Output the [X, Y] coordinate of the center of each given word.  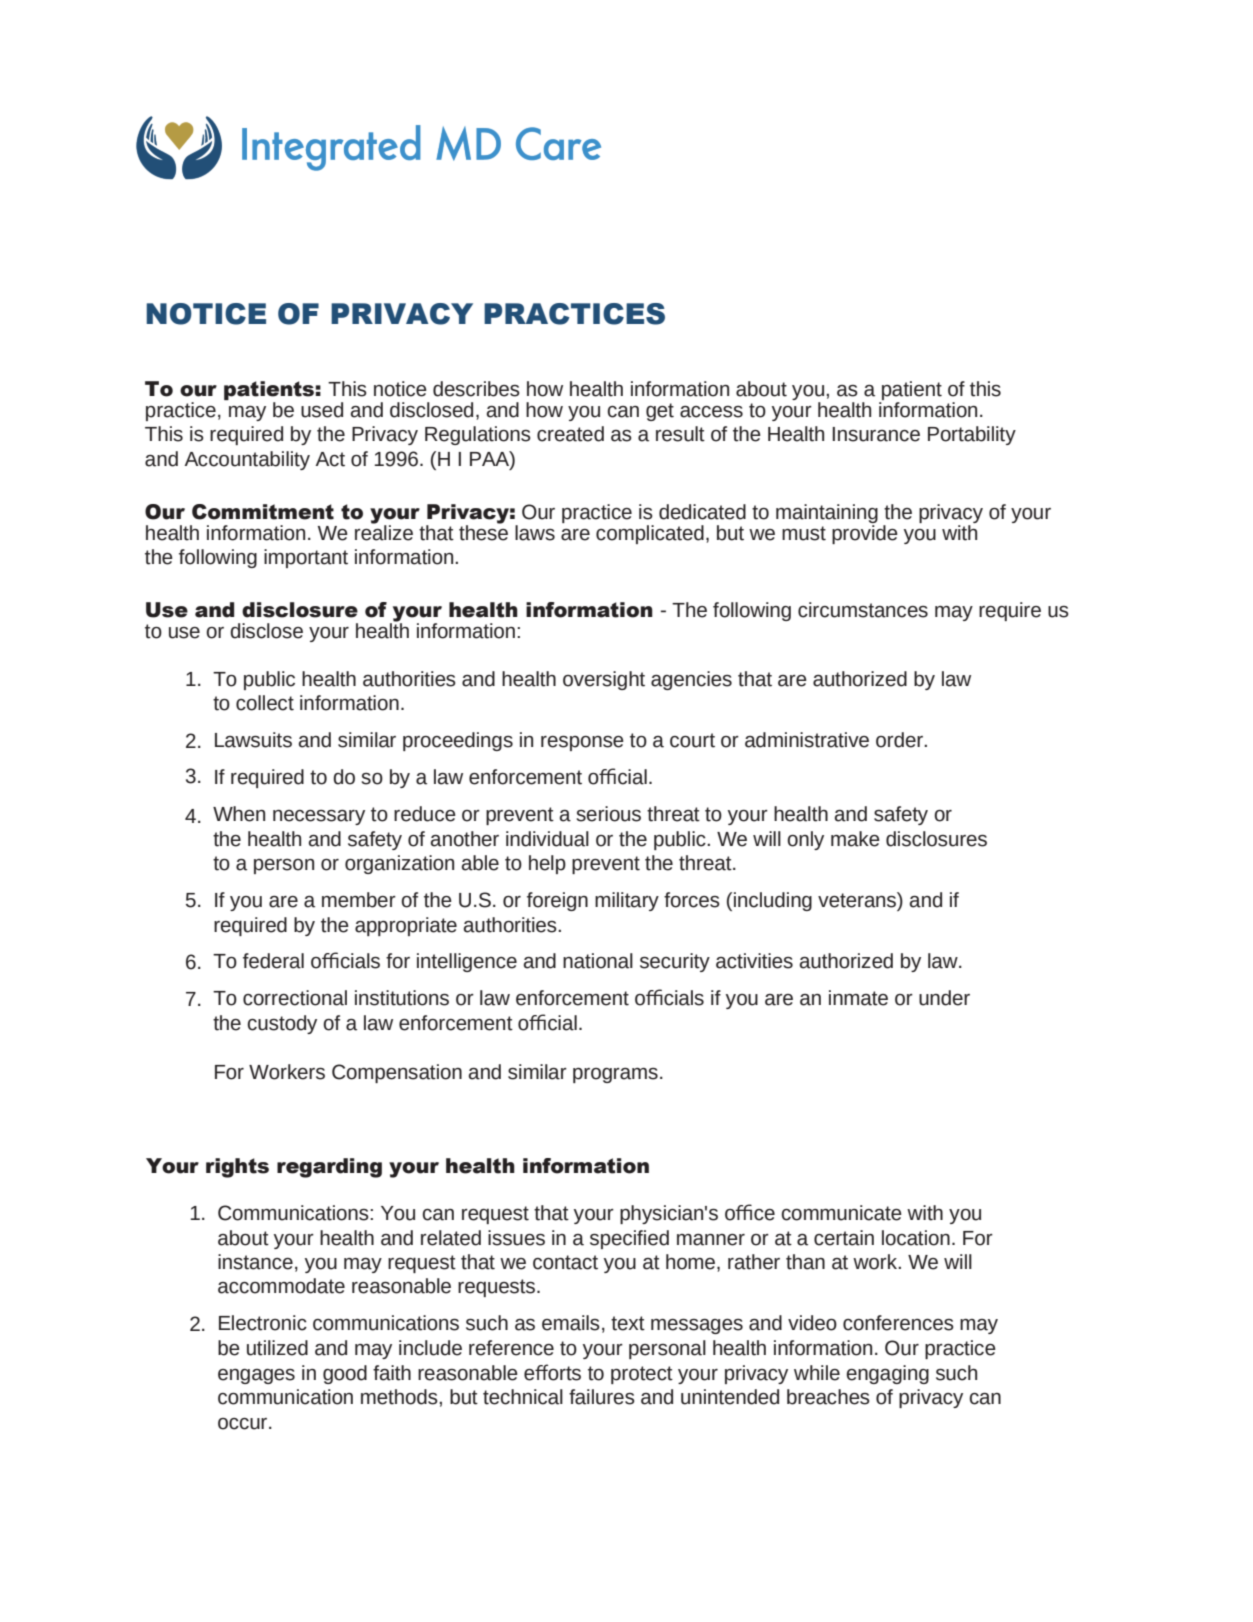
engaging [887, 1374]
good [345, 1374]
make [855, 839]
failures [602, 1397]
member [359, 900]
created [570, 434]
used [322, 410]
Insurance [876, 434]
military [627, 901]
